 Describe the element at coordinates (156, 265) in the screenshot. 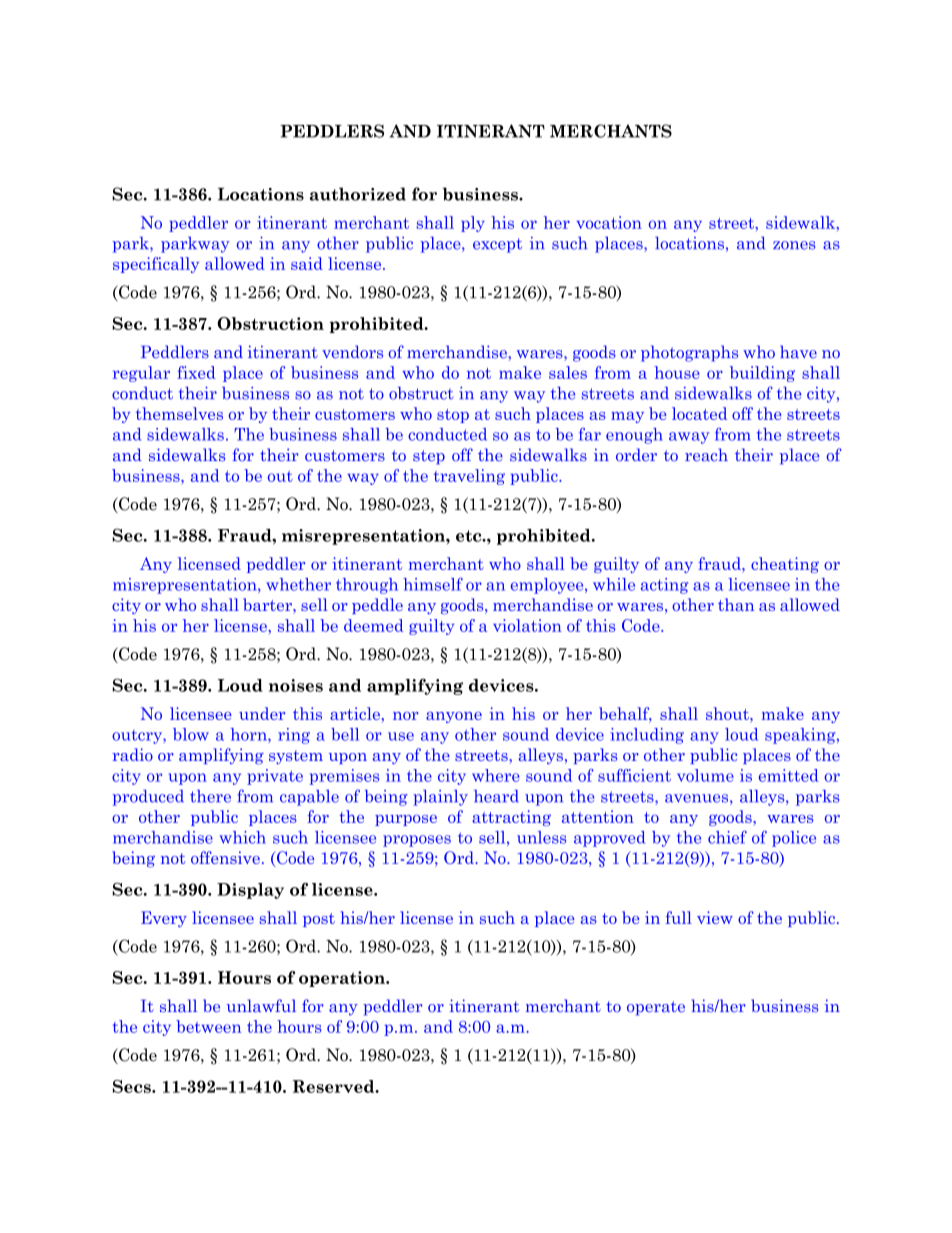

I see `specifically` at that location.
